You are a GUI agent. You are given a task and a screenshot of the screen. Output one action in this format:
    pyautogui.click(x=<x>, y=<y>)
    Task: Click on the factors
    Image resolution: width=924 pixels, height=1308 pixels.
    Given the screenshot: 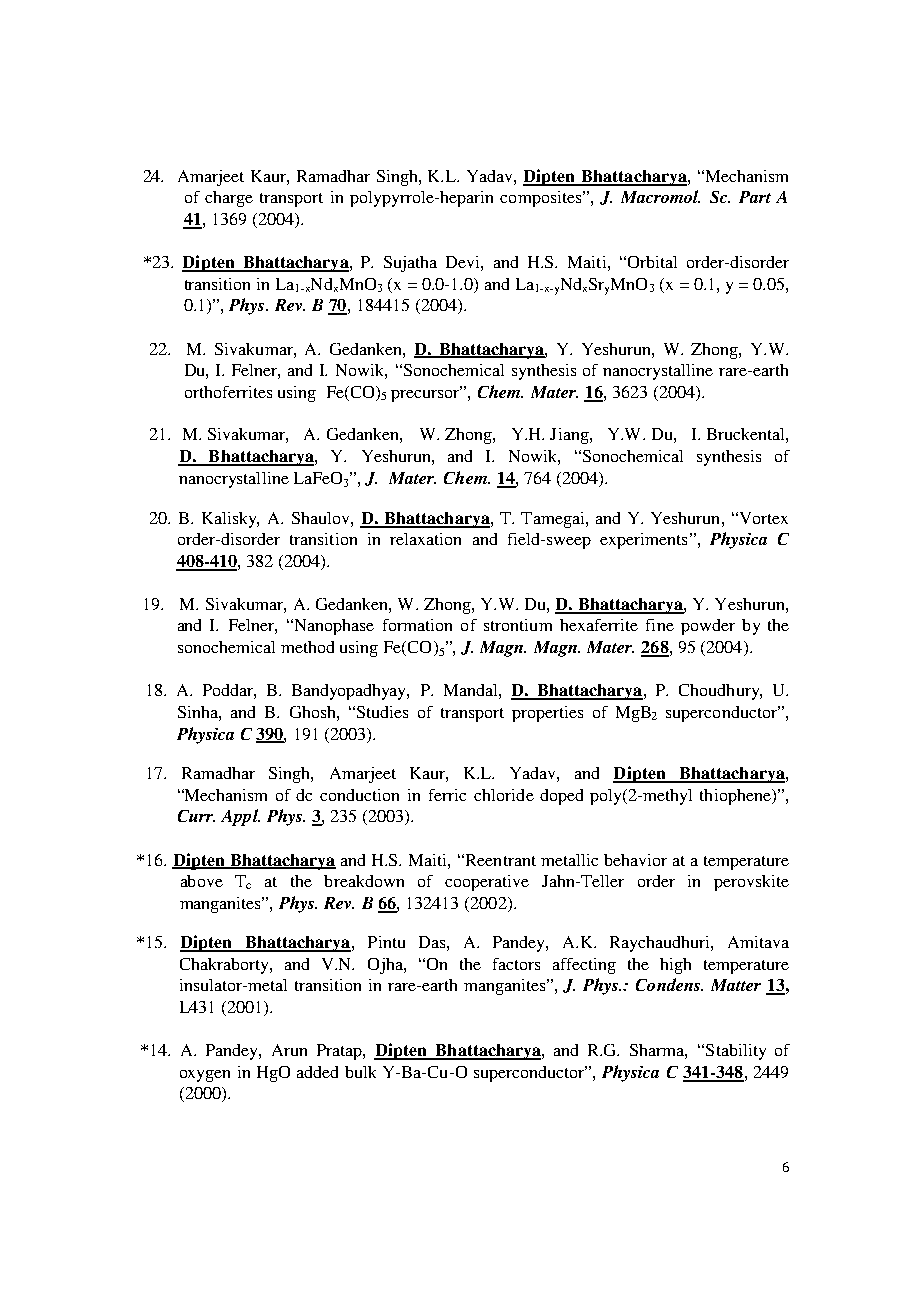 What is the action you would take?
    pyautogui.click(x=516, y=964)
